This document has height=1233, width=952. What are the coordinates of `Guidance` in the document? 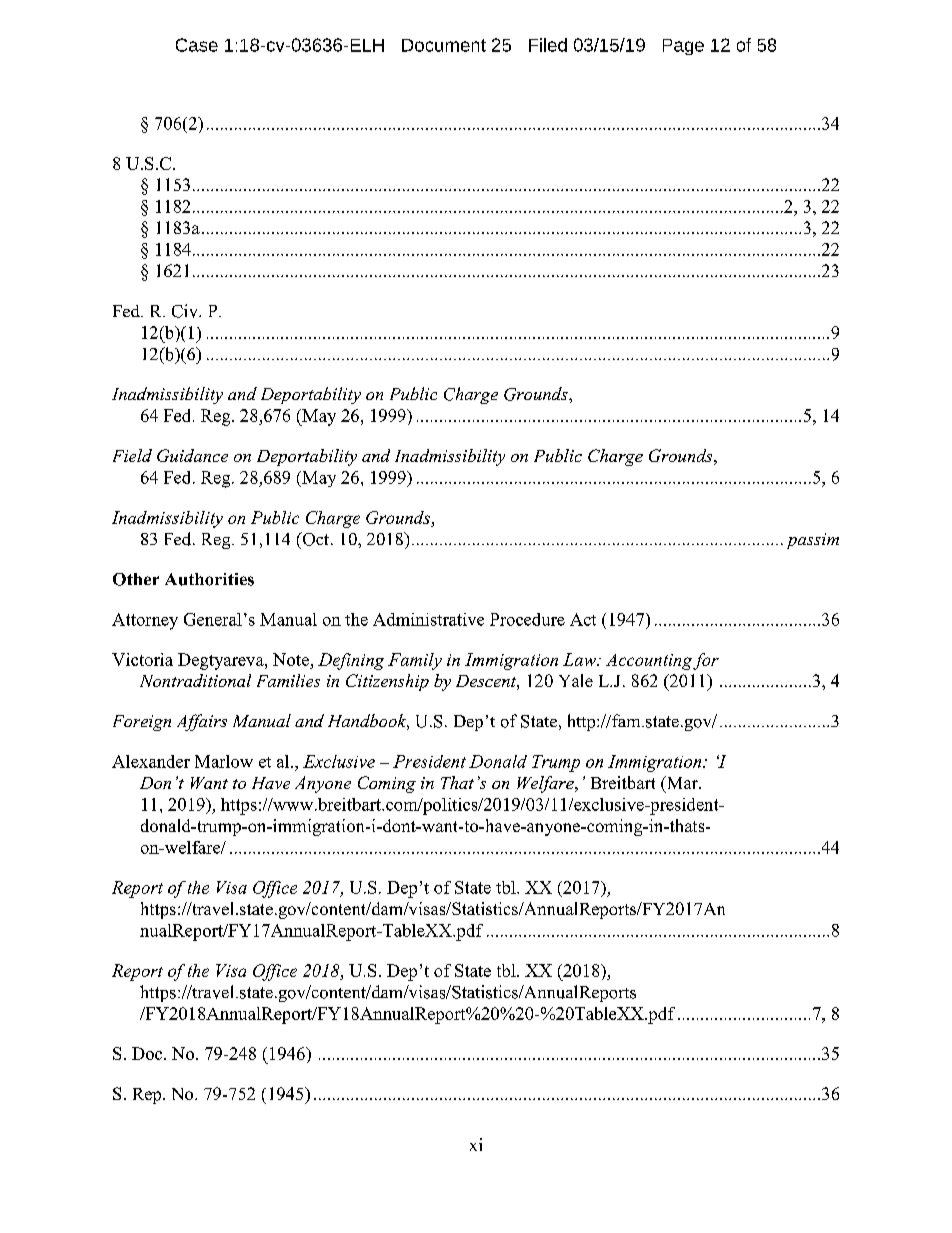 It's located at (192, 455).
